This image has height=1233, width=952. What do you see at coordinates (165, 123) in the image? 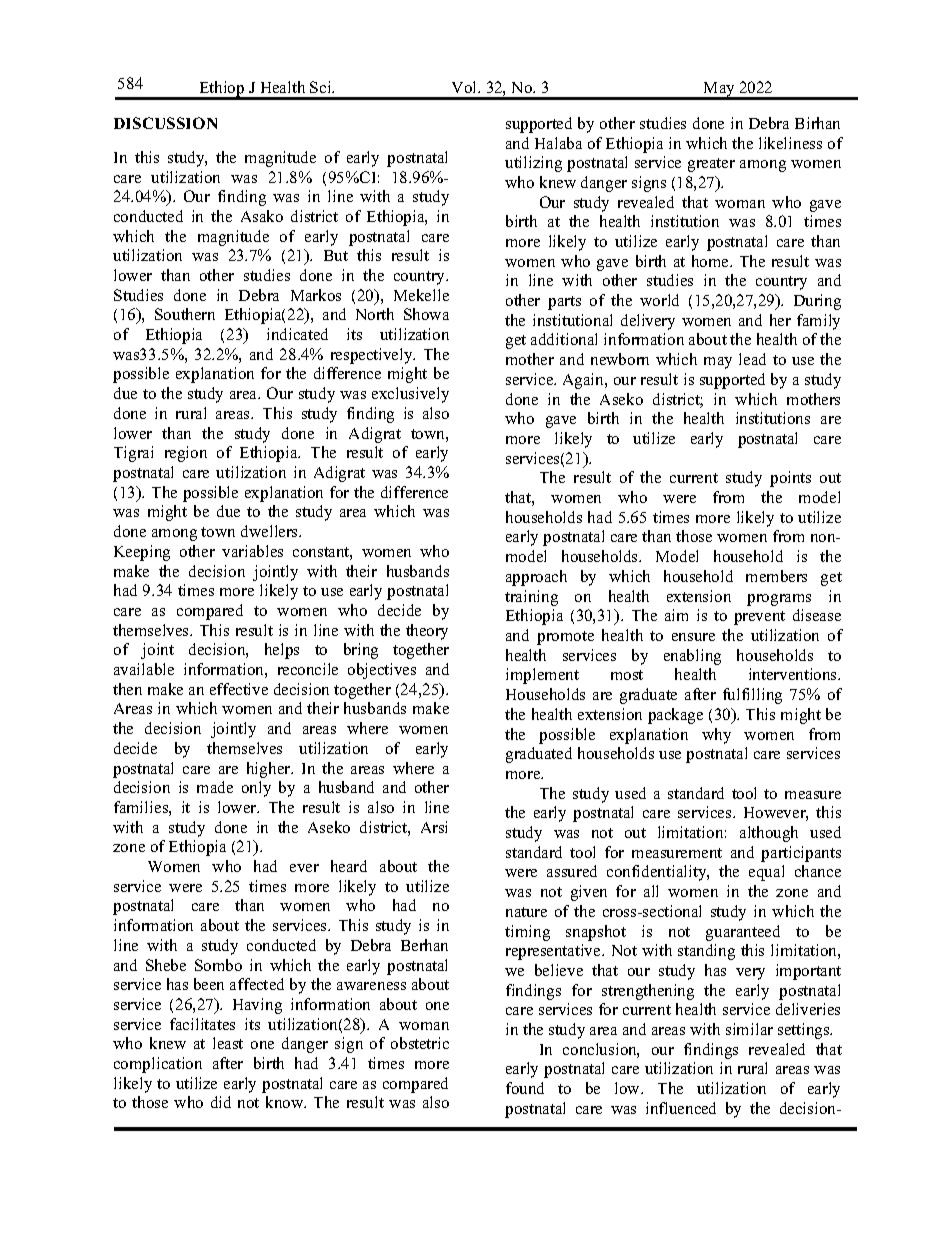
I see `DISCUSSION` at bounding box center [165, 123].
